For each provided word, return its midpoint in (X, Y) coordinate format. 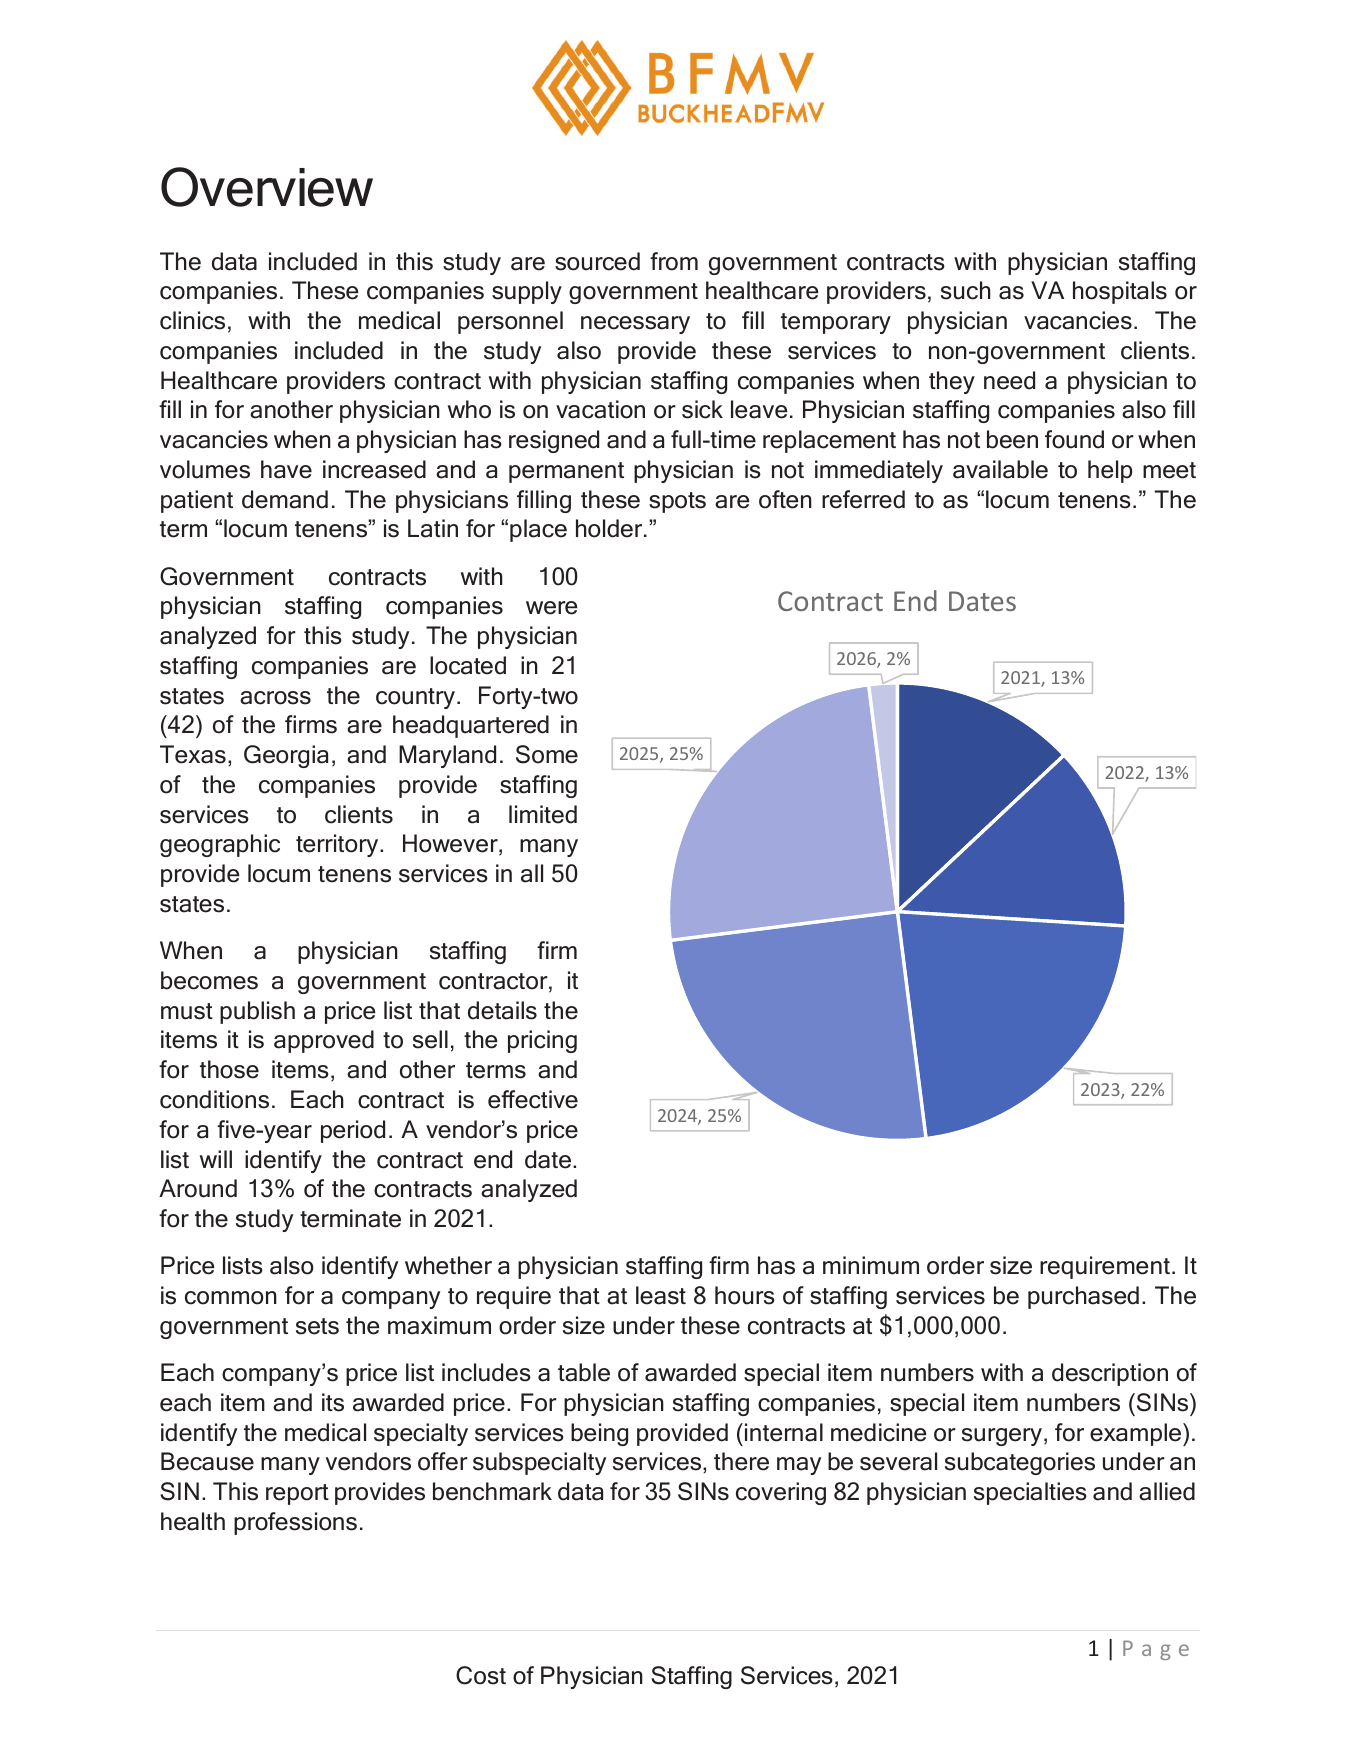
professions (295, 1523)
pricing (542, 1041)
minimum (871, 1265)
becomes (209, 980)
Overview (267, 187)
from (674, 261)
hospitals (1120, 292)
